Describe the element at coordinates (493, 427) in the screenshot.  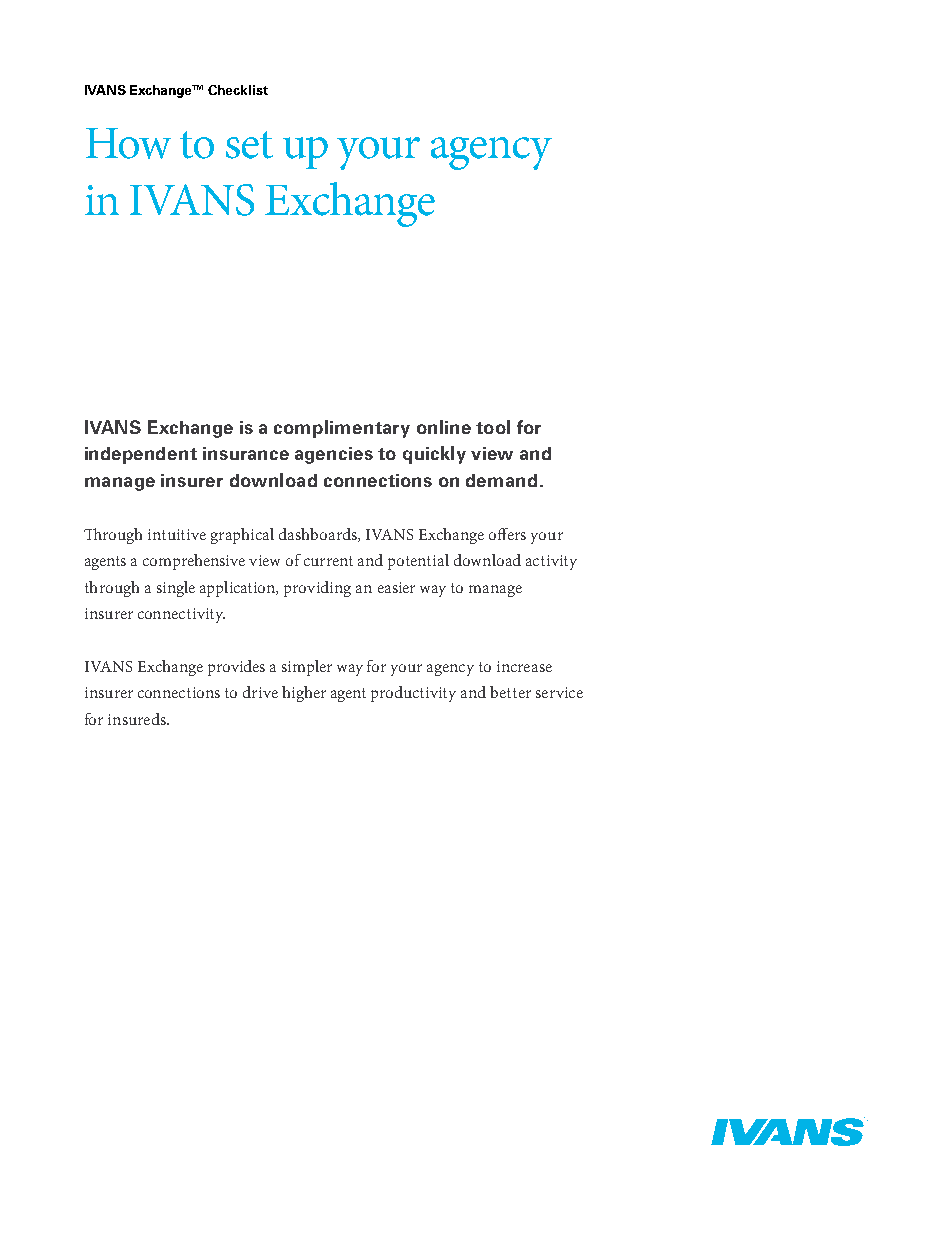
I see `tool` at that location.
